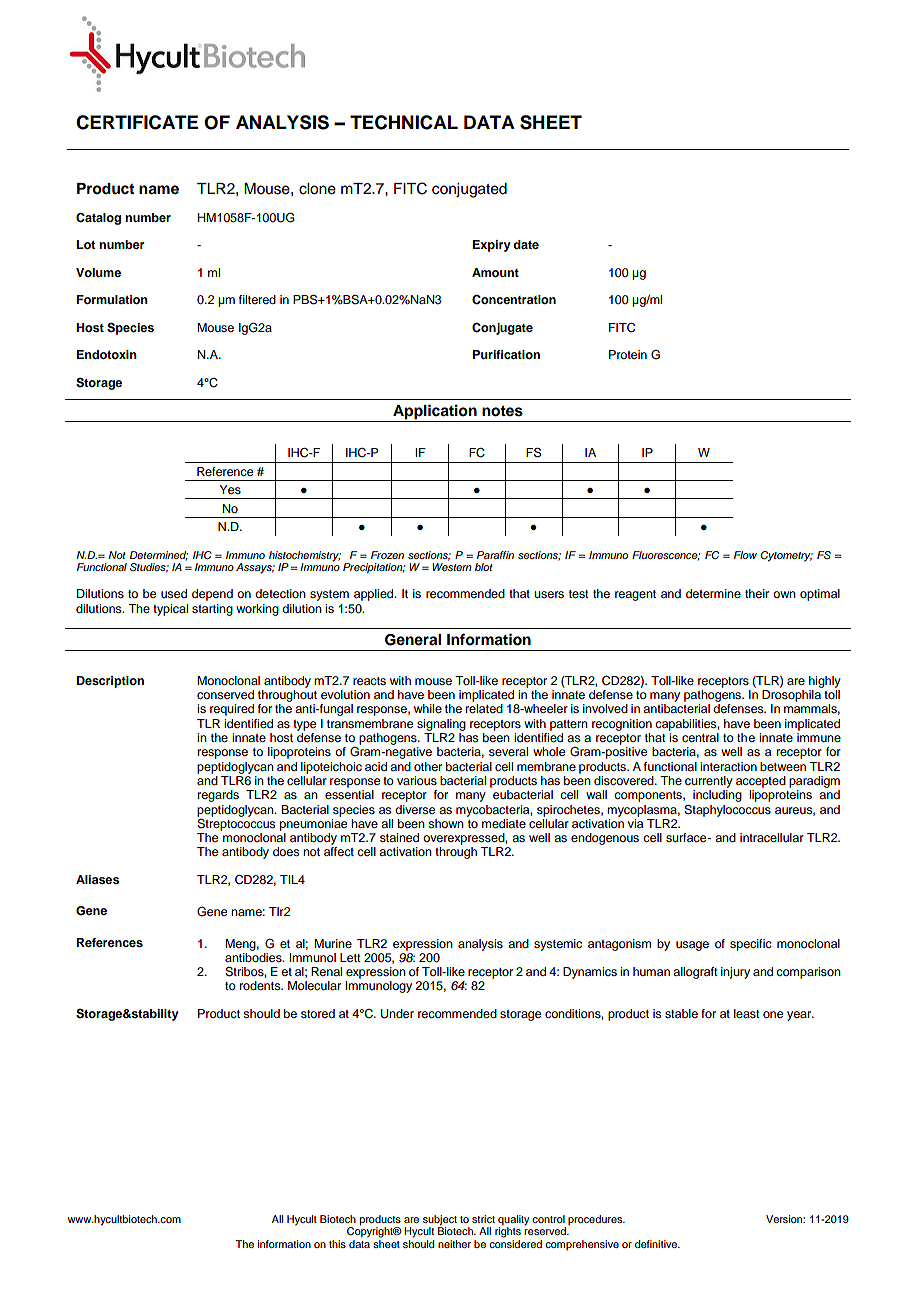 Image resolution: width=924 pixels, height=1308 pixels. I want to click on date, so click(526, 244).
